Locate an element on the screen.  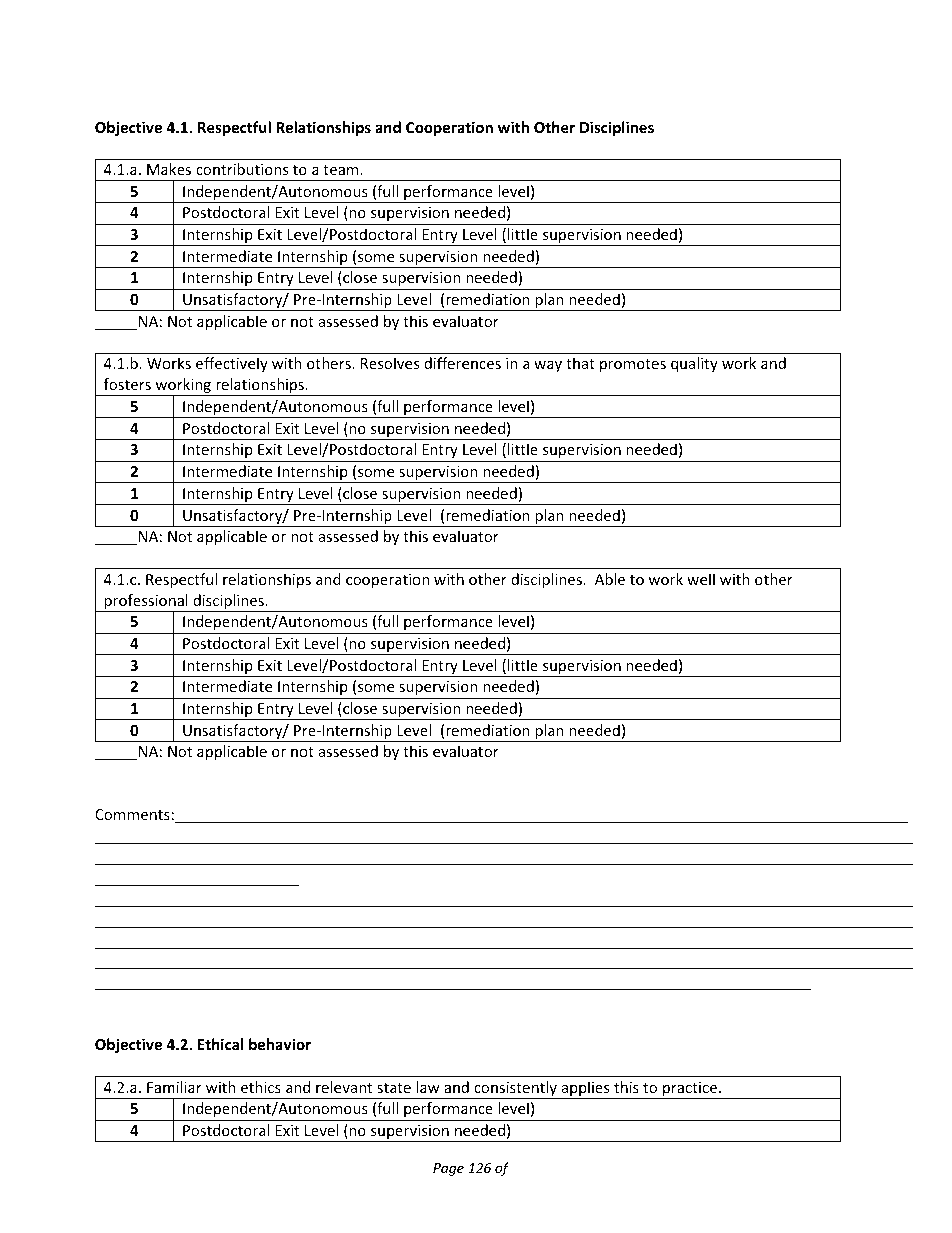
Makes is located at coordinates (169, 169).
